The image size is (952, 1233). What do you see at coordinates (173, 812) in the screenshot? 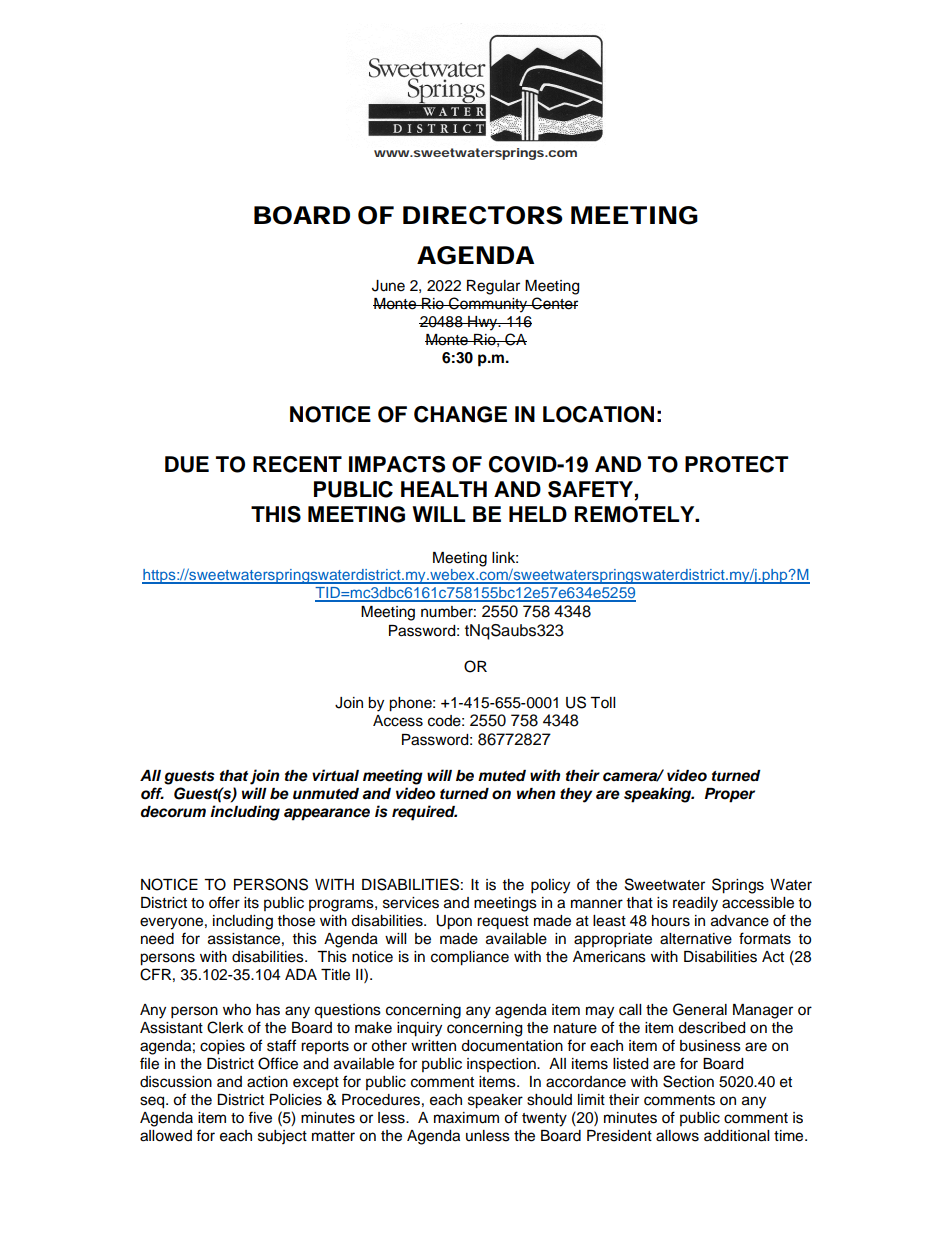
I see `decorum` at bounding box center [173, 812].
